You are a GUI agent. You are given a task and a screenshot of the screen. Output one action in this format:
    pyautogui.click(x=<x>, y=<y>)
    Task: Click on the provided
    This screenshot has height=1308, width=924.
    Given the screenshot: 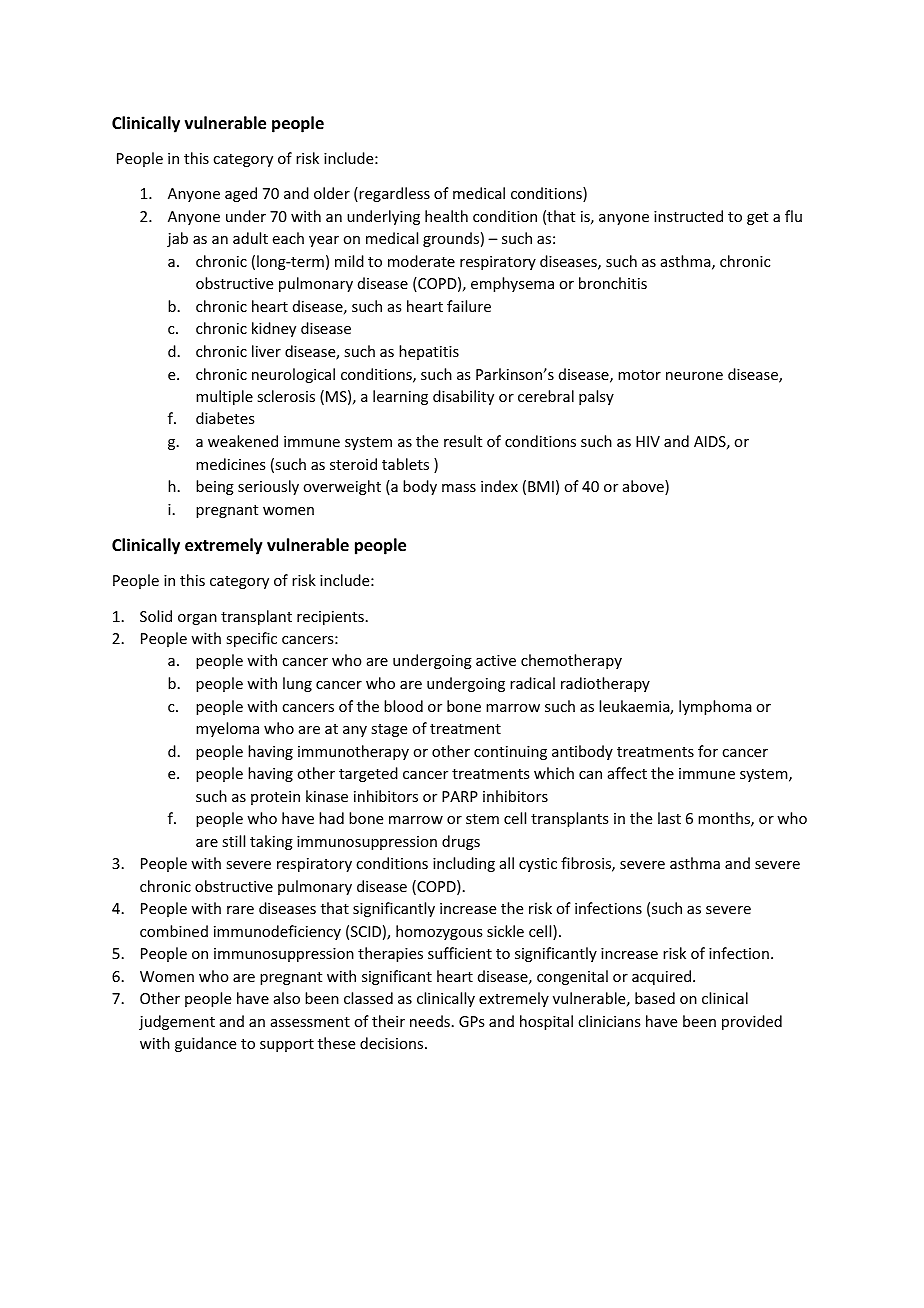 What is the action you would take?
    pyautogui.click(x=752, y=1022)
